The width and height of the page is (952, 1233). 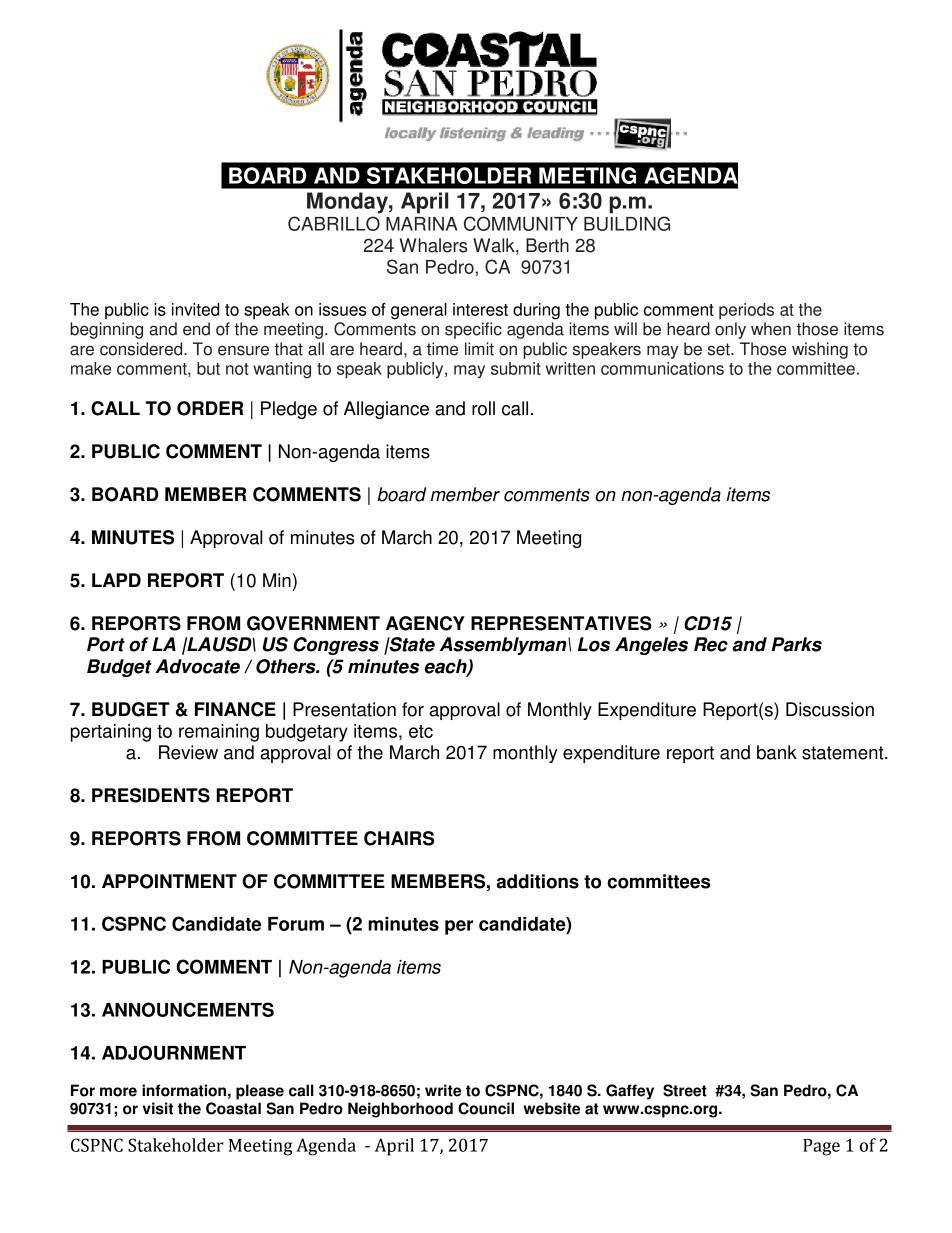 I want to click on Rec, so click(x=711, y=644).
